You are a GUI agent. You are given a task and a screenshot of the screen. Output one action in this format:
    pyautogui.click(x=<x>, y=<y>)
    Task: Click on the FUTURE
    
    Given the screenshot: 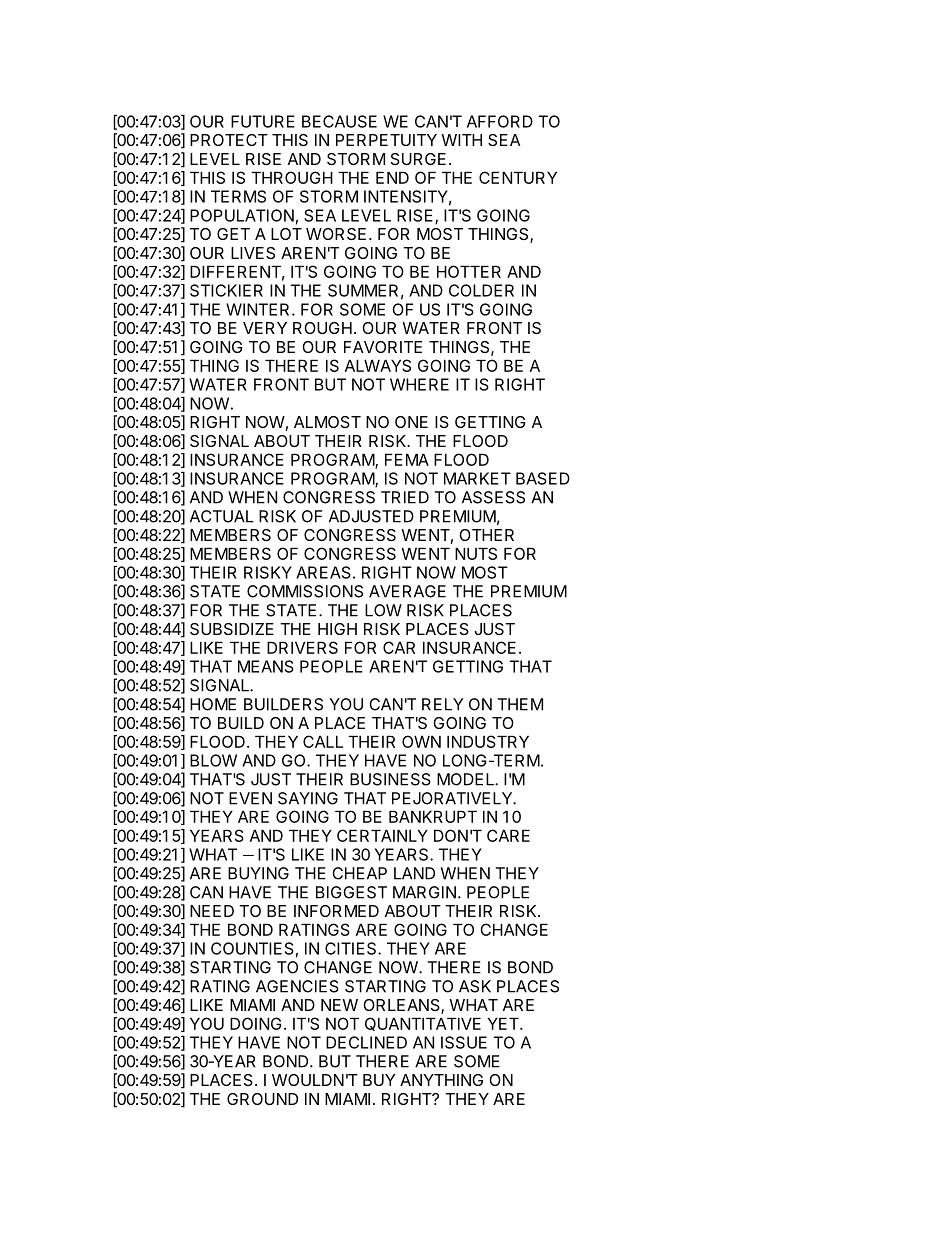 What is the action you would take?
    pyautogui.click(x=263, y=121)
